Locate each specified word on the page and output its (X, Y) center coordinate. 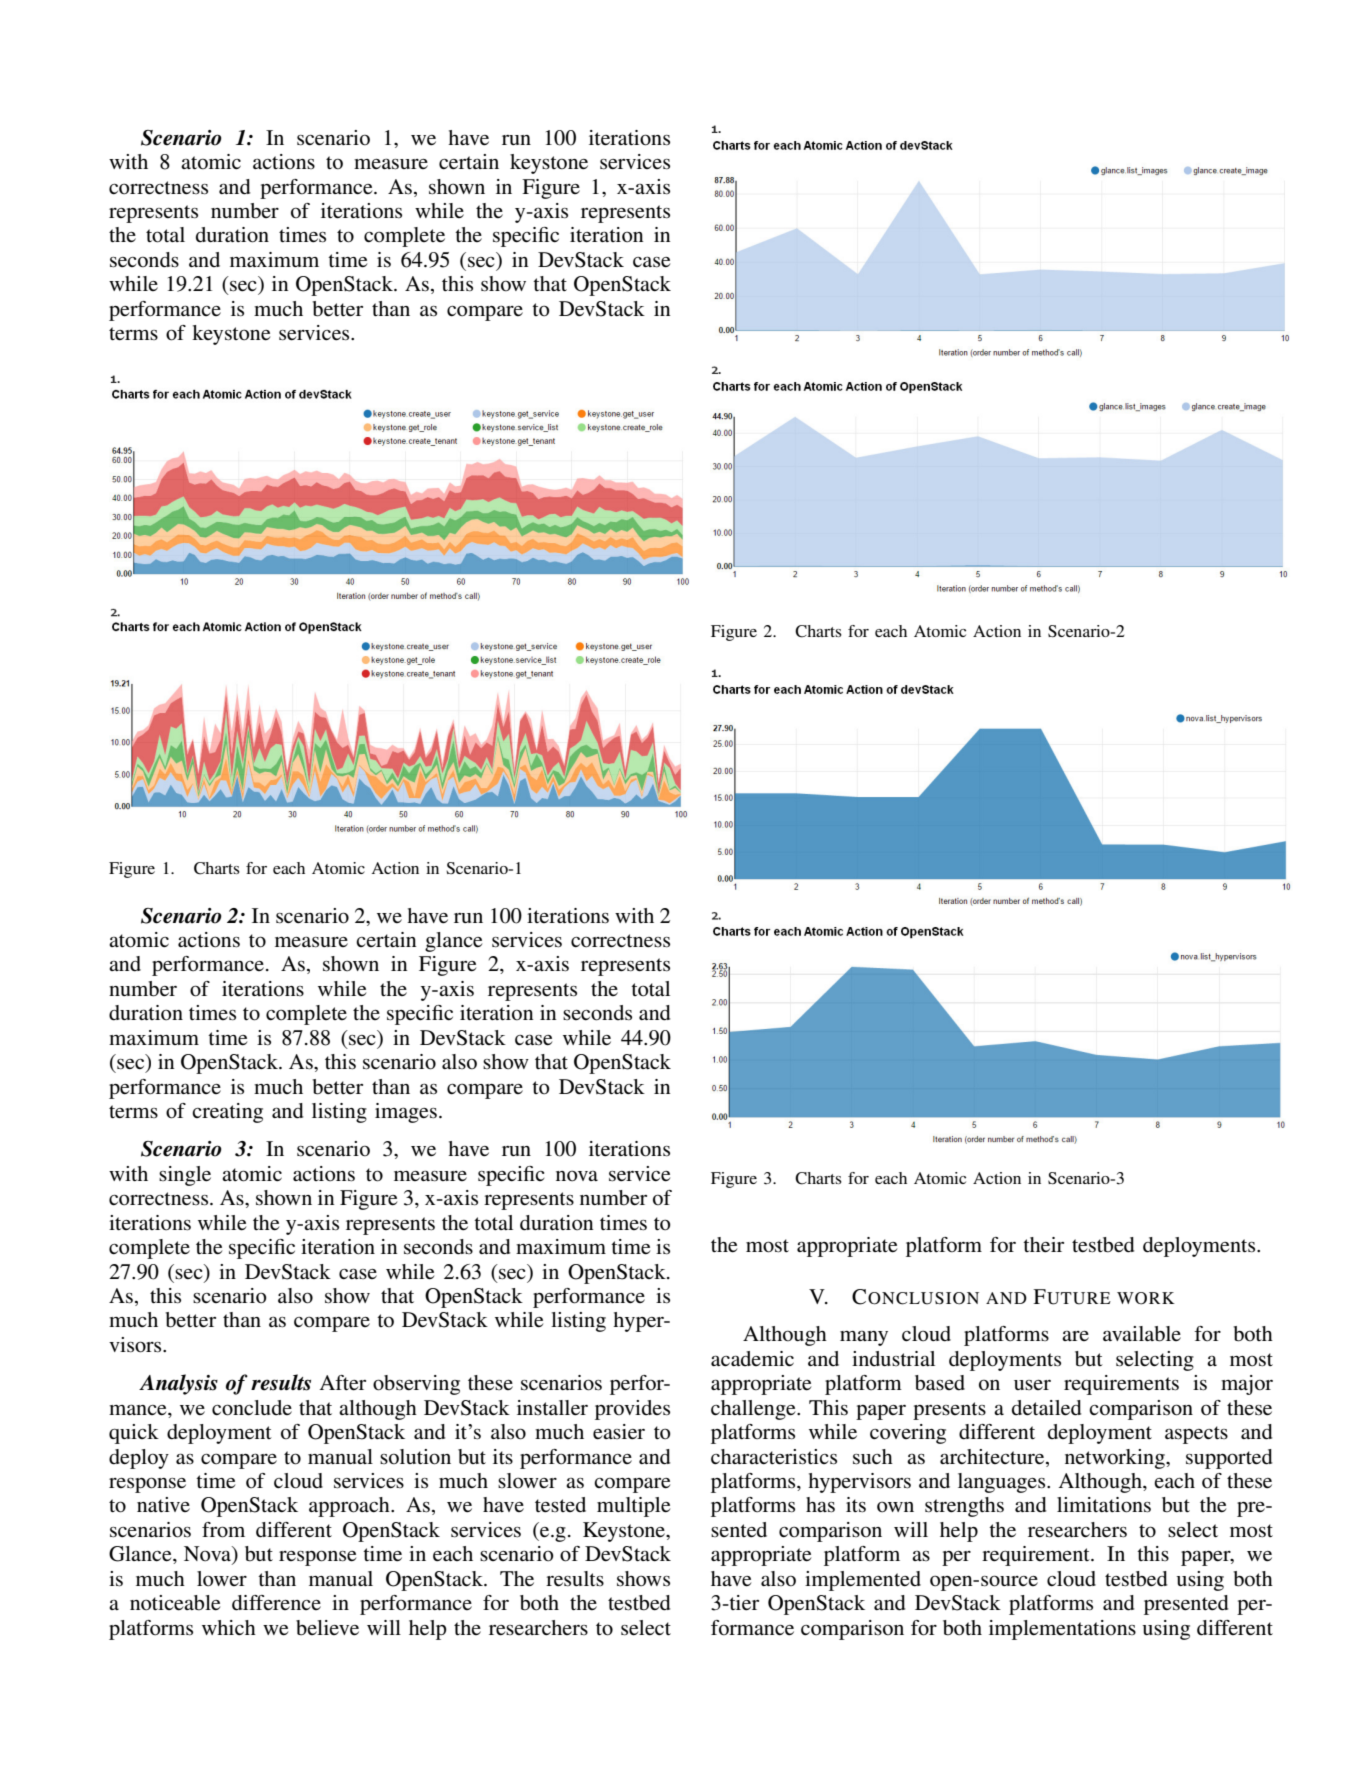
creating (227, 1113)
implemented (863, 1581)
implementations (1062, 1630)
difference (276, 1603)
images (406, 1113)
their (1043, 1245)
